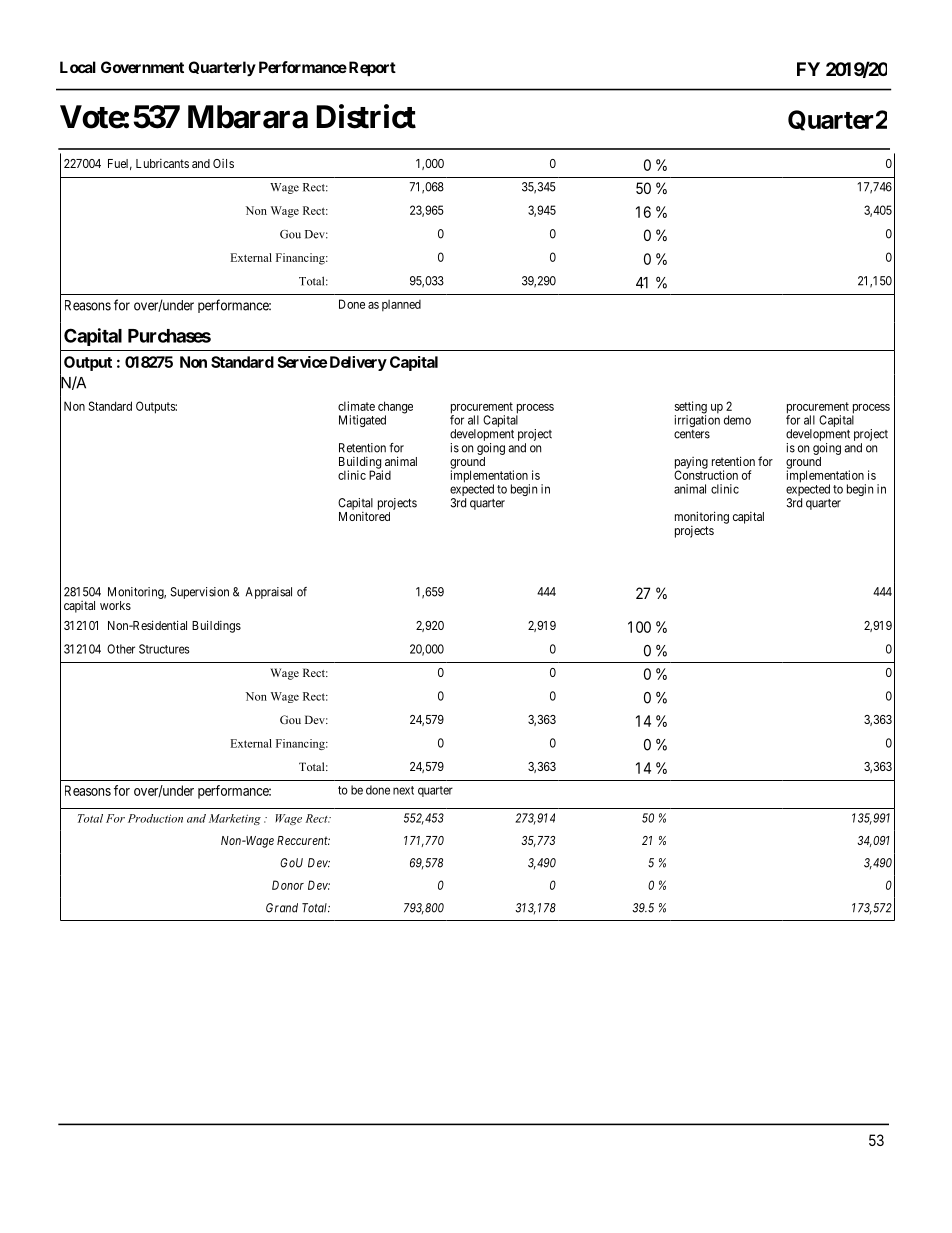  I want to click on paying, so click(691, 464).
